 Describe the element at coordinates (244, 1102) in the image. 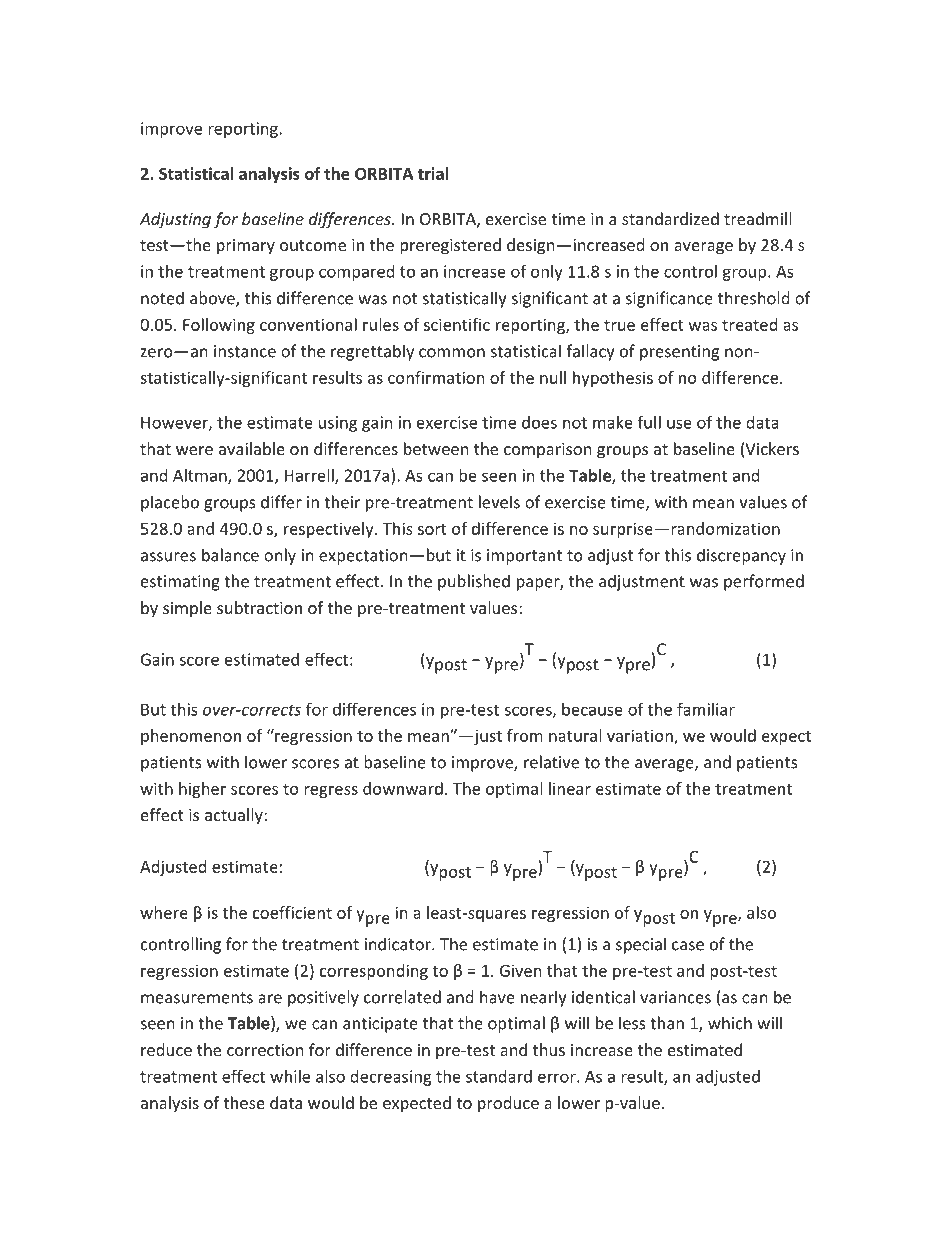

I see `these` at that location.
